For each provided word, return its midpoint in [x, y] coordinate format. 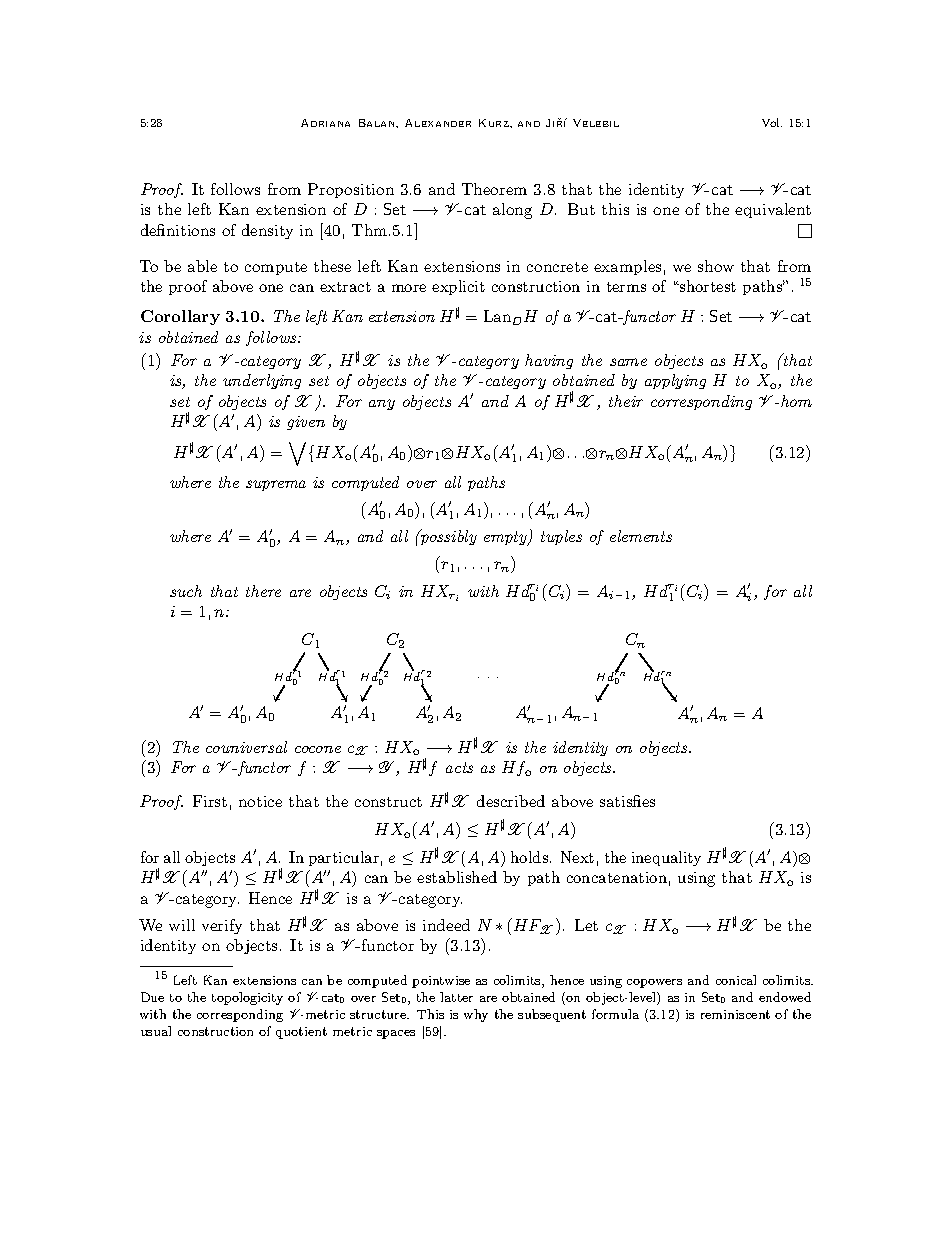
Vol [772, 122]
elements [641, 536]
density [267, 231]
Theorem [494, 189]
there [263, 591]
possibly [447, 537]
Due [152, 997]
